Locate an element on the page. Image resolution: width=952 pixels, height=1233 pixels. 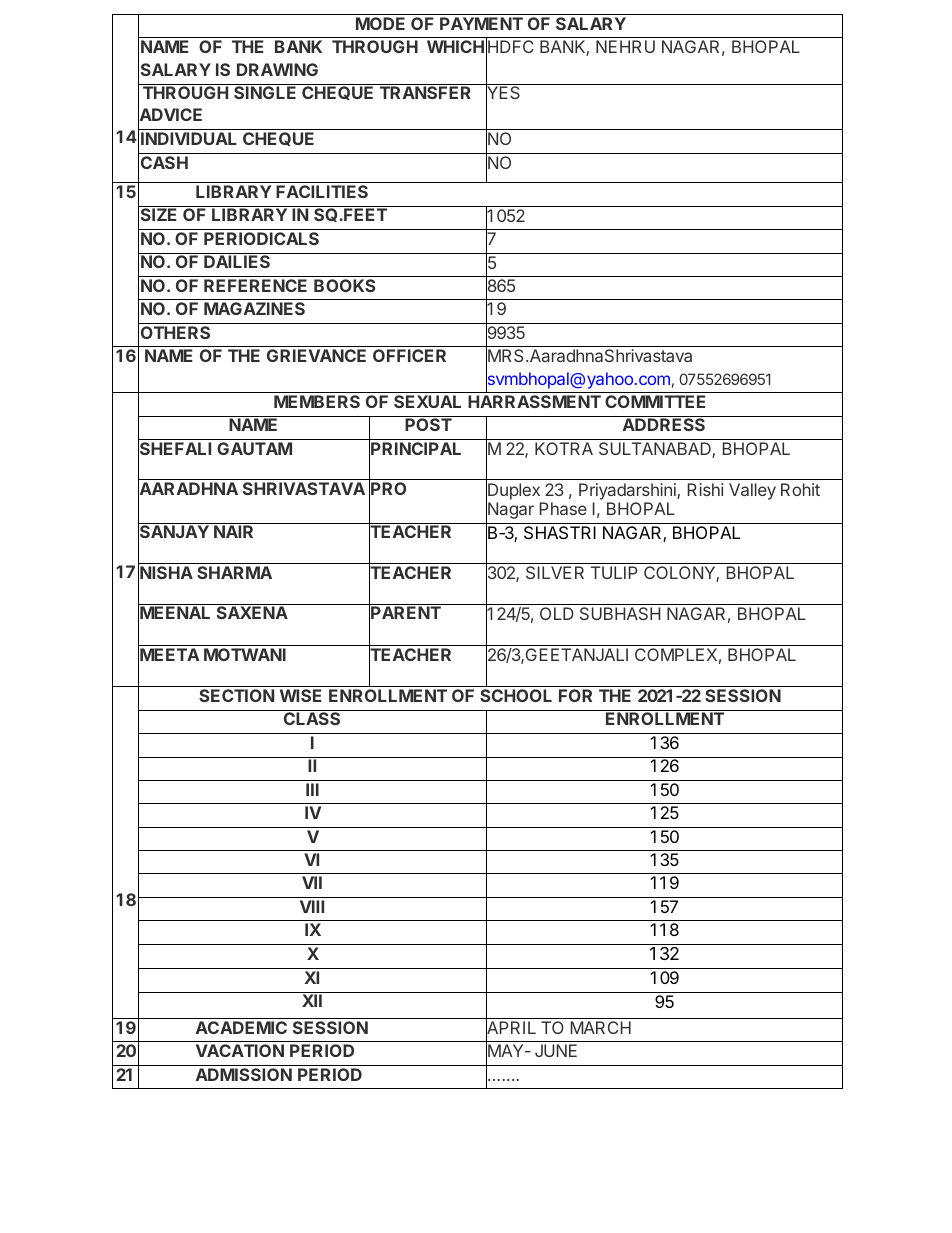
XII is located at coordinates (312, 1000).
